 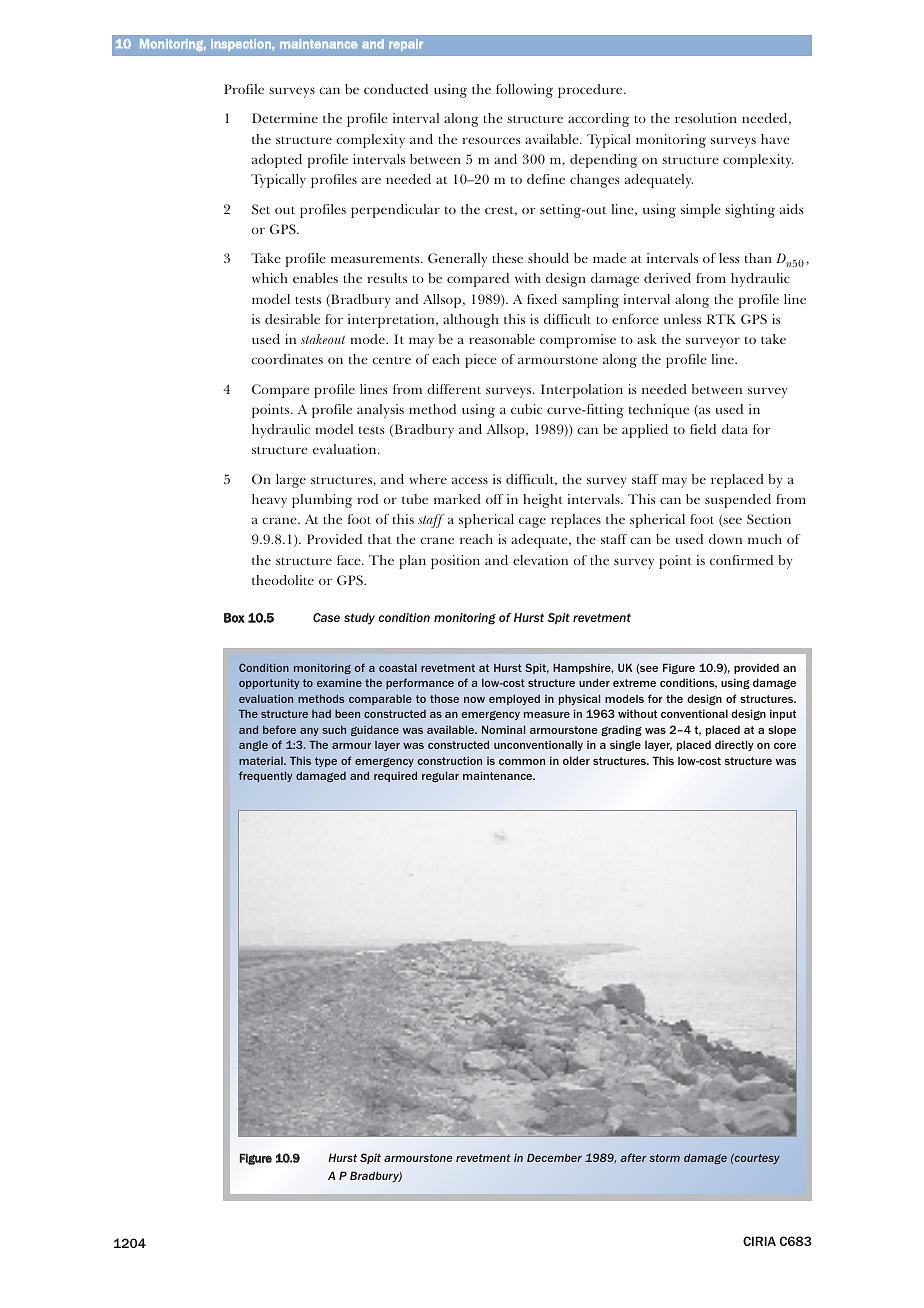 What do you see at coordinates (741, 560) in the document?
I see `confirmed` at bounding box center [741, 560].
